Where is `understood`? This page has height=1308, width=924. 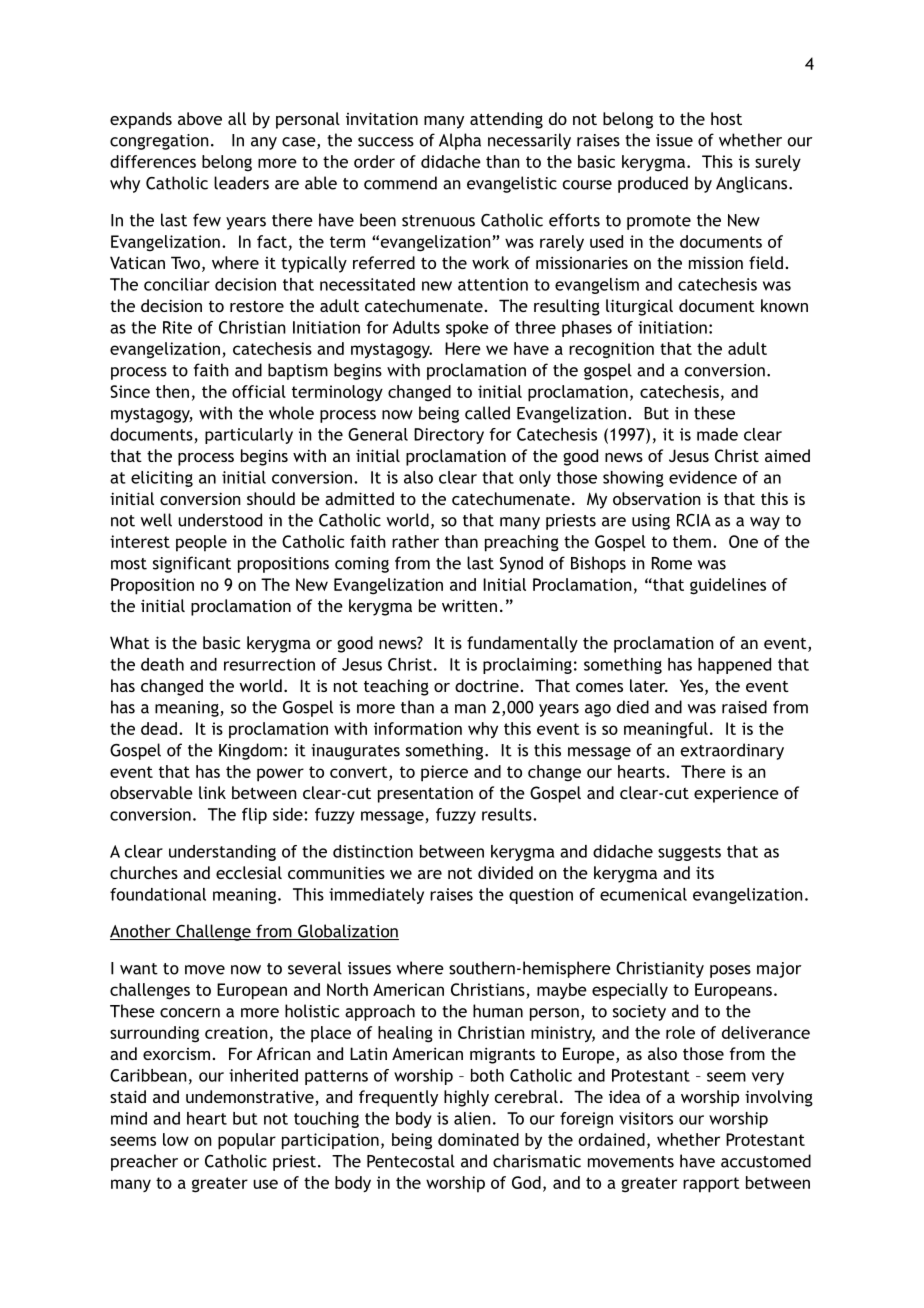
understood is located at coordinates (220, 520).
